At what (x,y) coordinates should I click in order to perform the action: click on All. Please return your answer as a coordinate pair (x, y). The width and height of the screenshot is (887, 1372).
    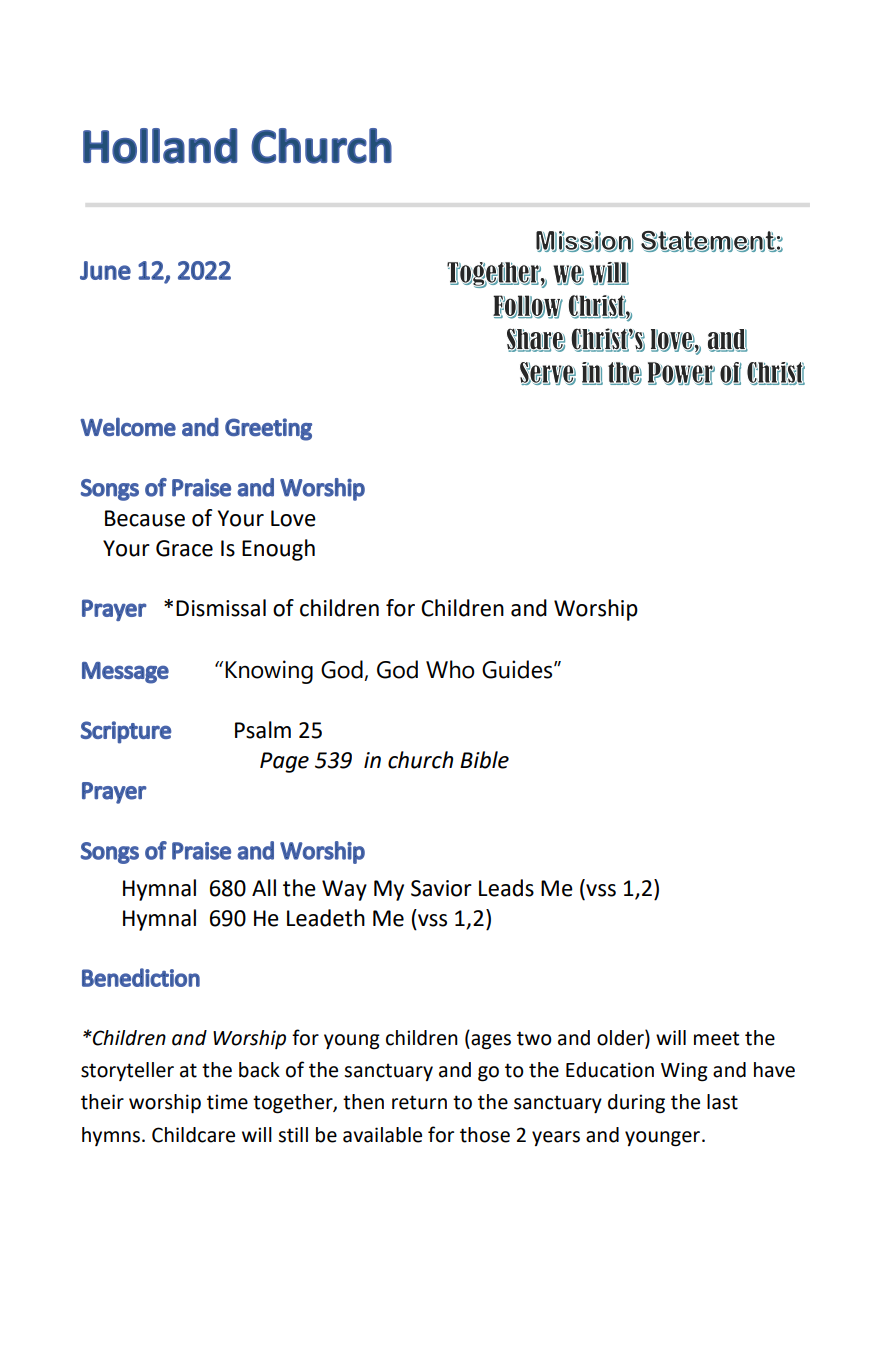
    Looking at the image, I should click on (264, 887).
